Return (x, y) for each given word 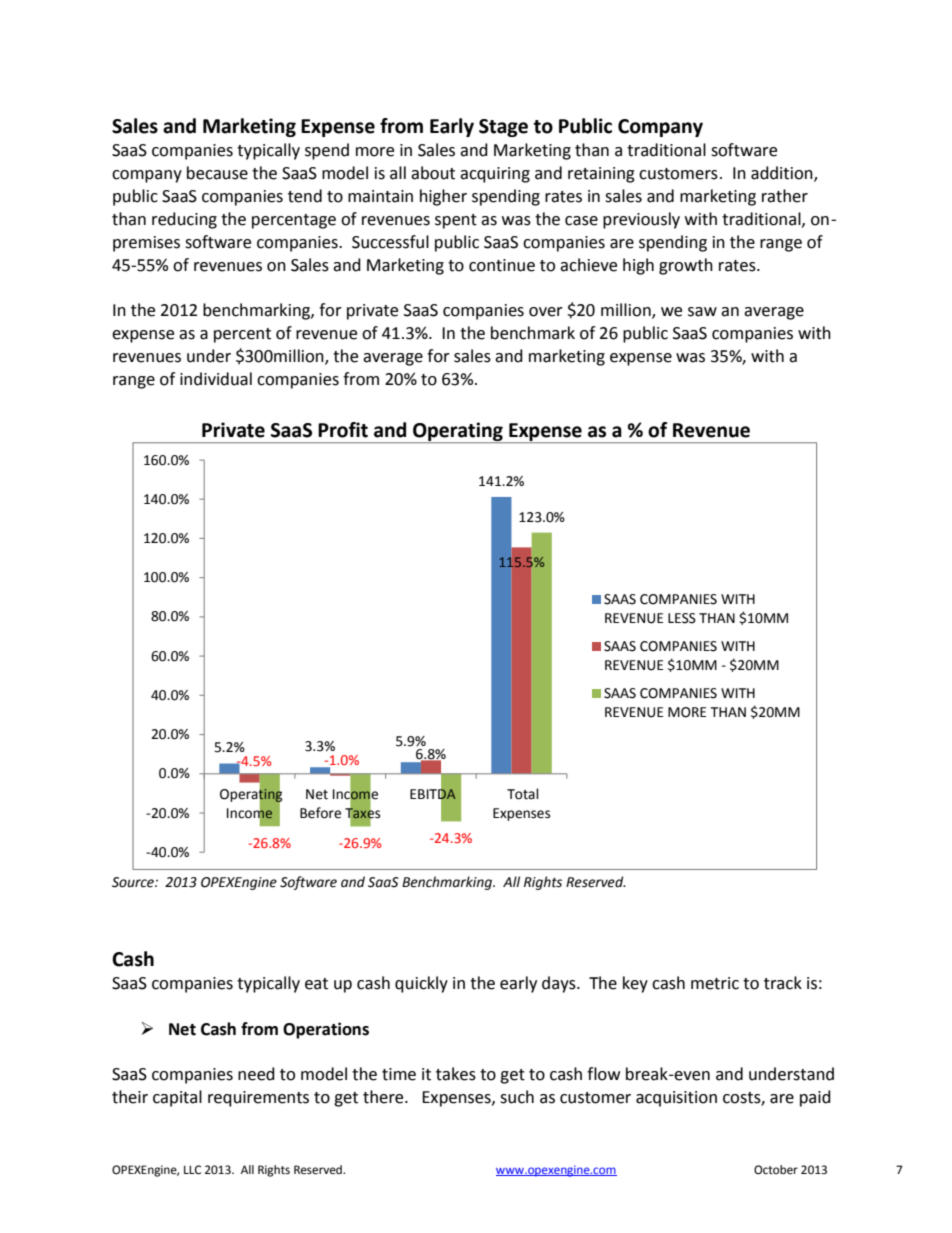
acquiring (495, 175)
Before (320, 813)
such (517, 1097)
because (217, 173)
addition (783, 174)
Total (523, 794)
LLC (192, 1170)
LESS (682, 618)
